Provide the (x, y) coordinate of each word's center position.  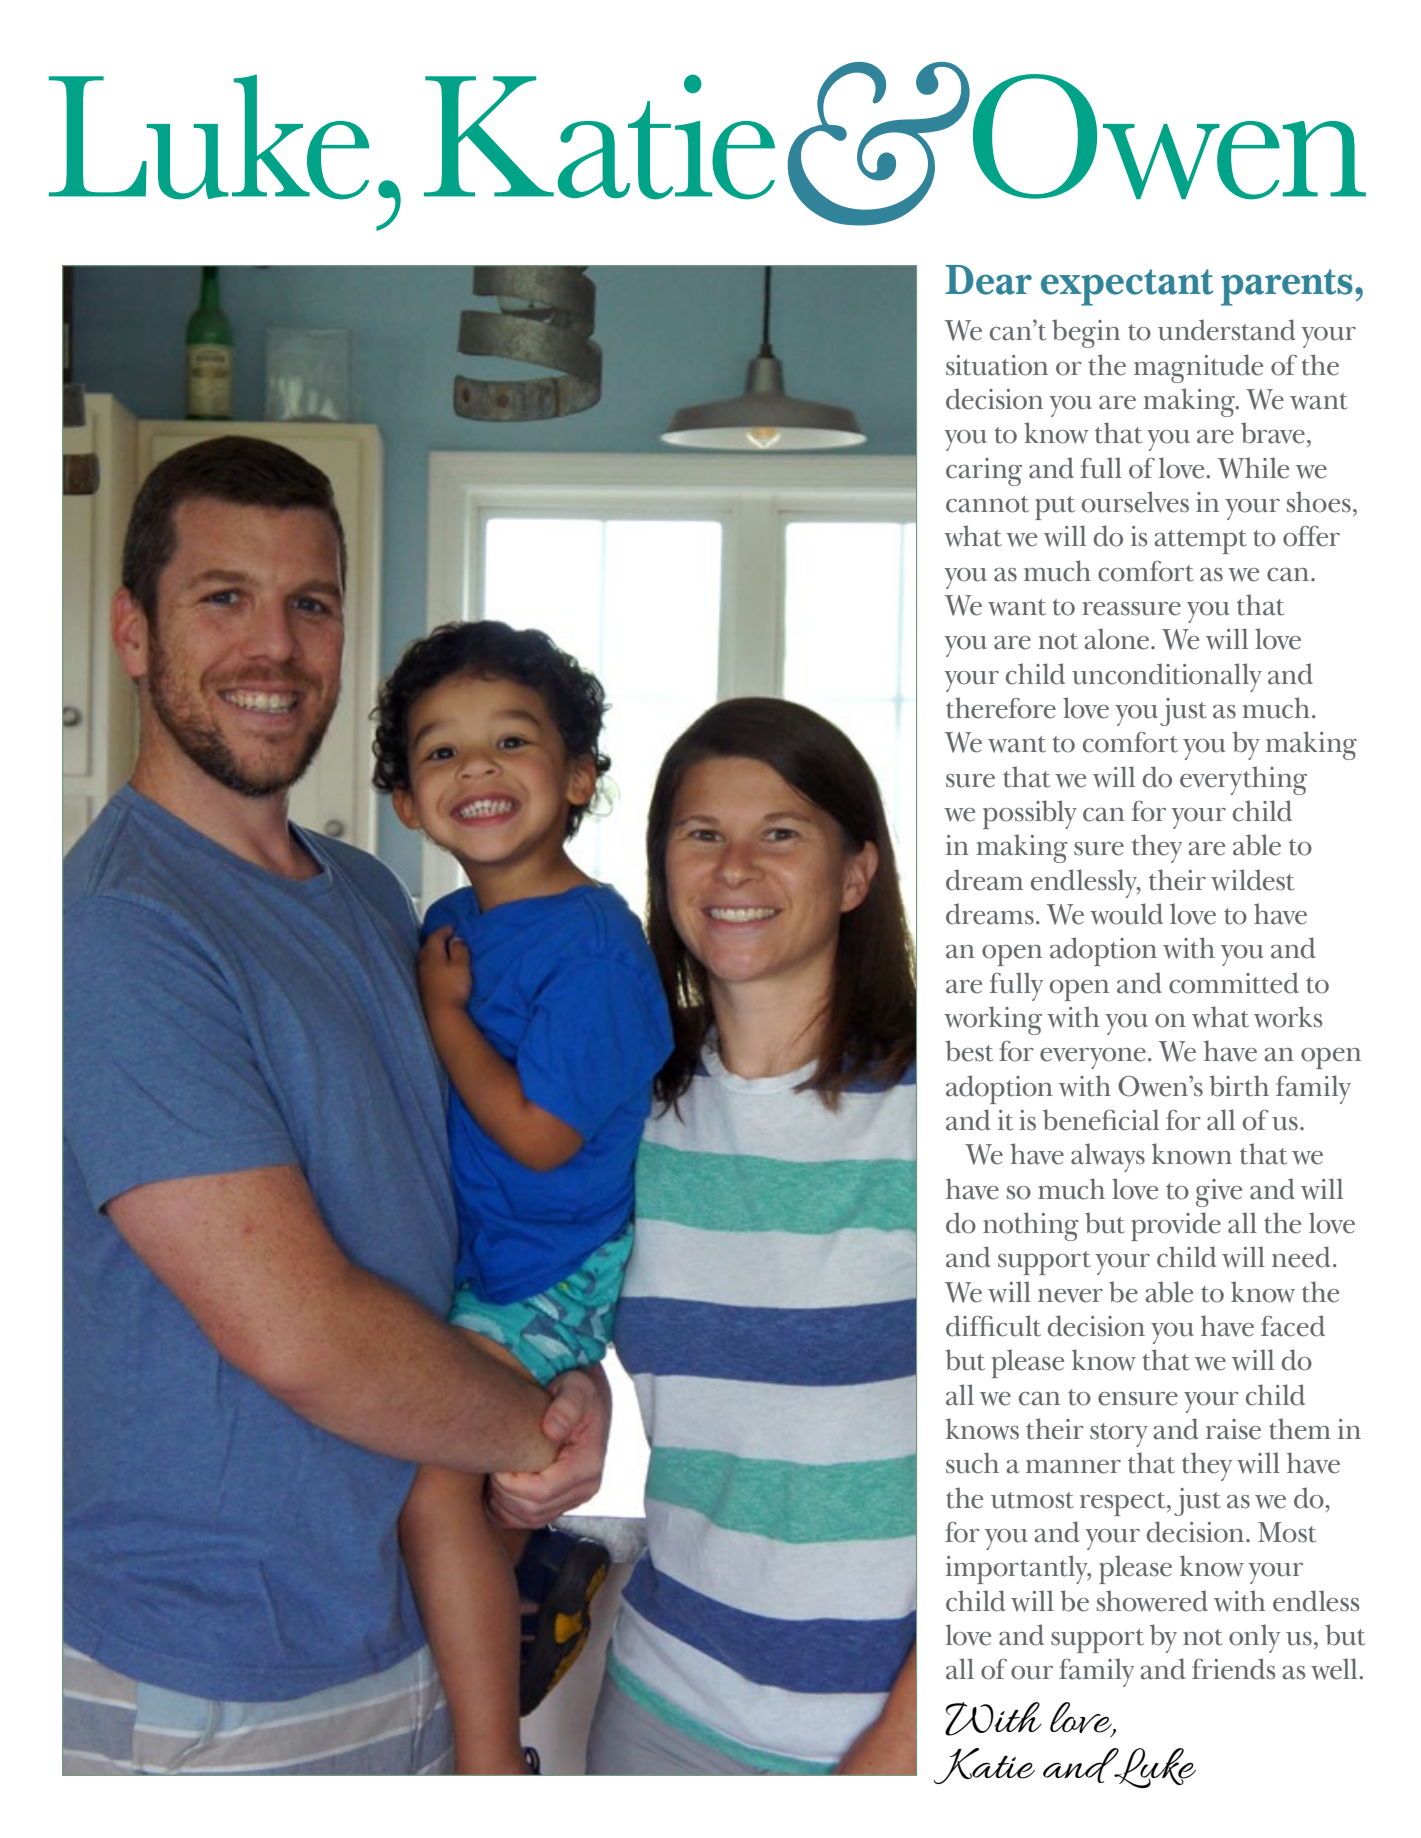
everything (1243, 780)
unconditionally (1167, 677)
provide (1176, 1226)
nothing (1031, 1226)
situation (997, 365)
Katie (984, 1766)
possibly (1030, 814)
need (1301, 1257)
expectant (1127, 287)
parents (1287, 287)
